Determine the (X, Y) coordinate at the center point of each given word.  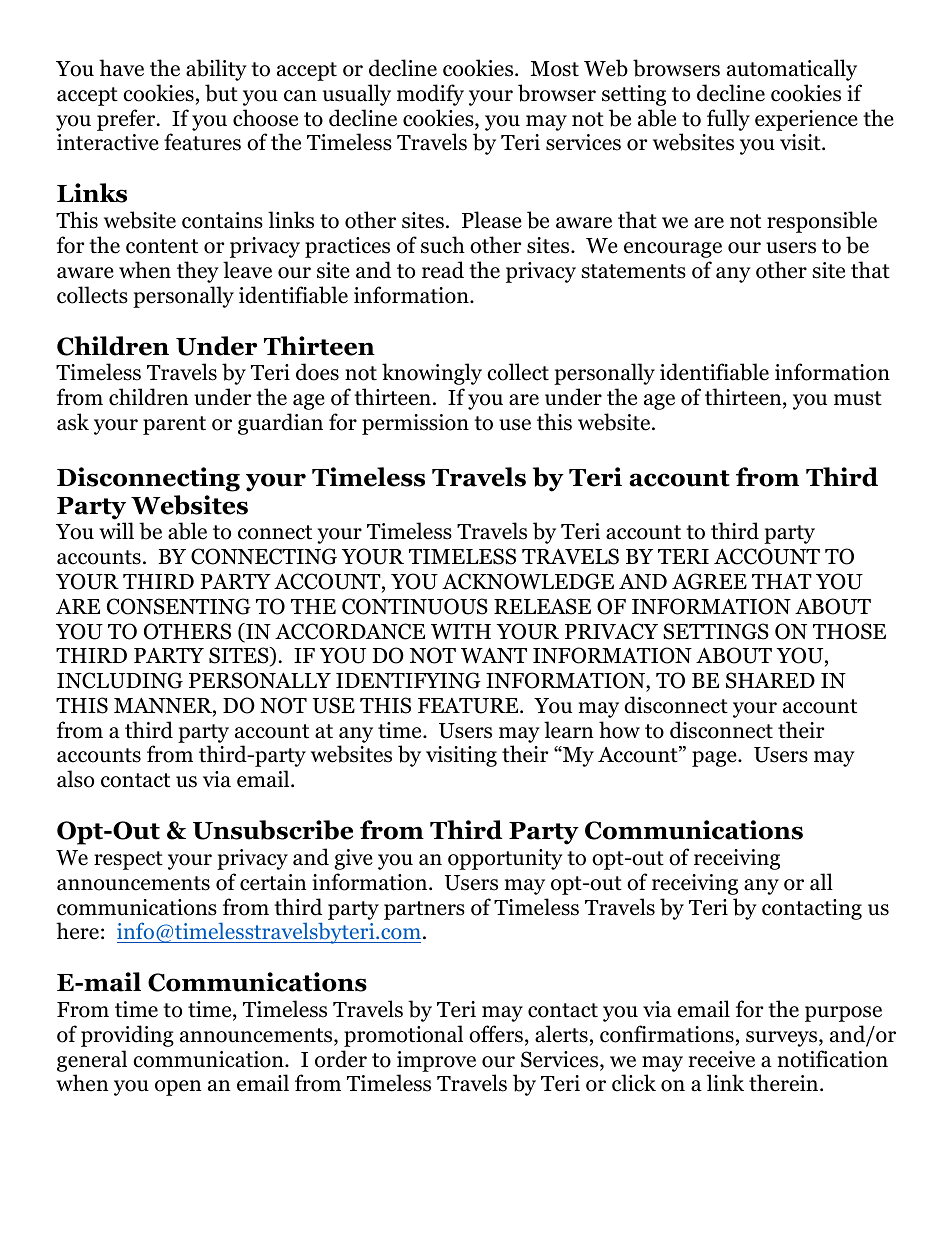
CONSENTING (179, 606)
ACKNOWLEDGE (528, 581)
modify (430, 95)
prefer (127, 120)
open (178, 1088)
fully (728, 120)
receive (722, 1059)
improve (436, 1061)
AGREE (709, 581)
